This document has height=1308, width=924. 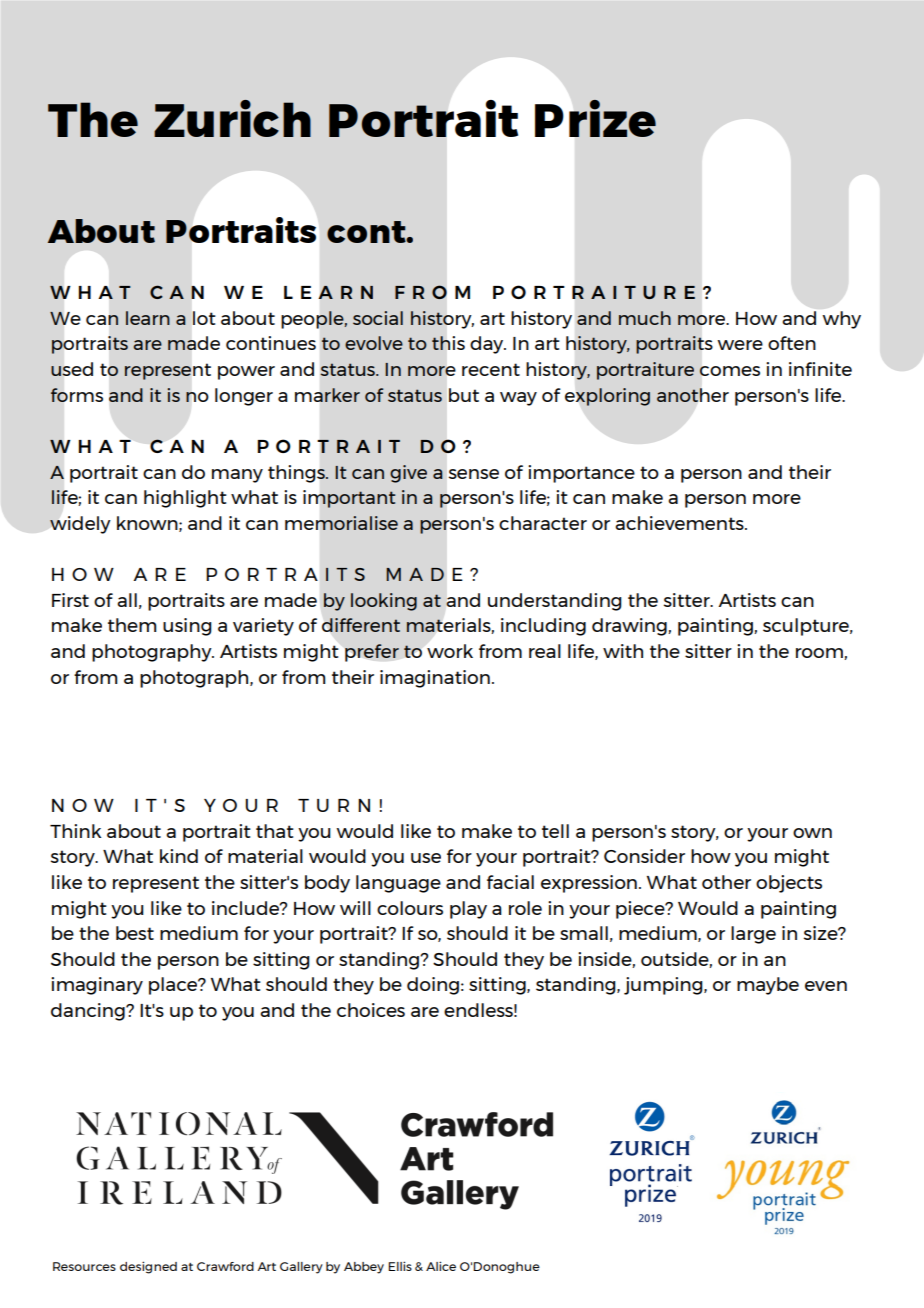 I want to click on longer, so click(x=244, y=397).
